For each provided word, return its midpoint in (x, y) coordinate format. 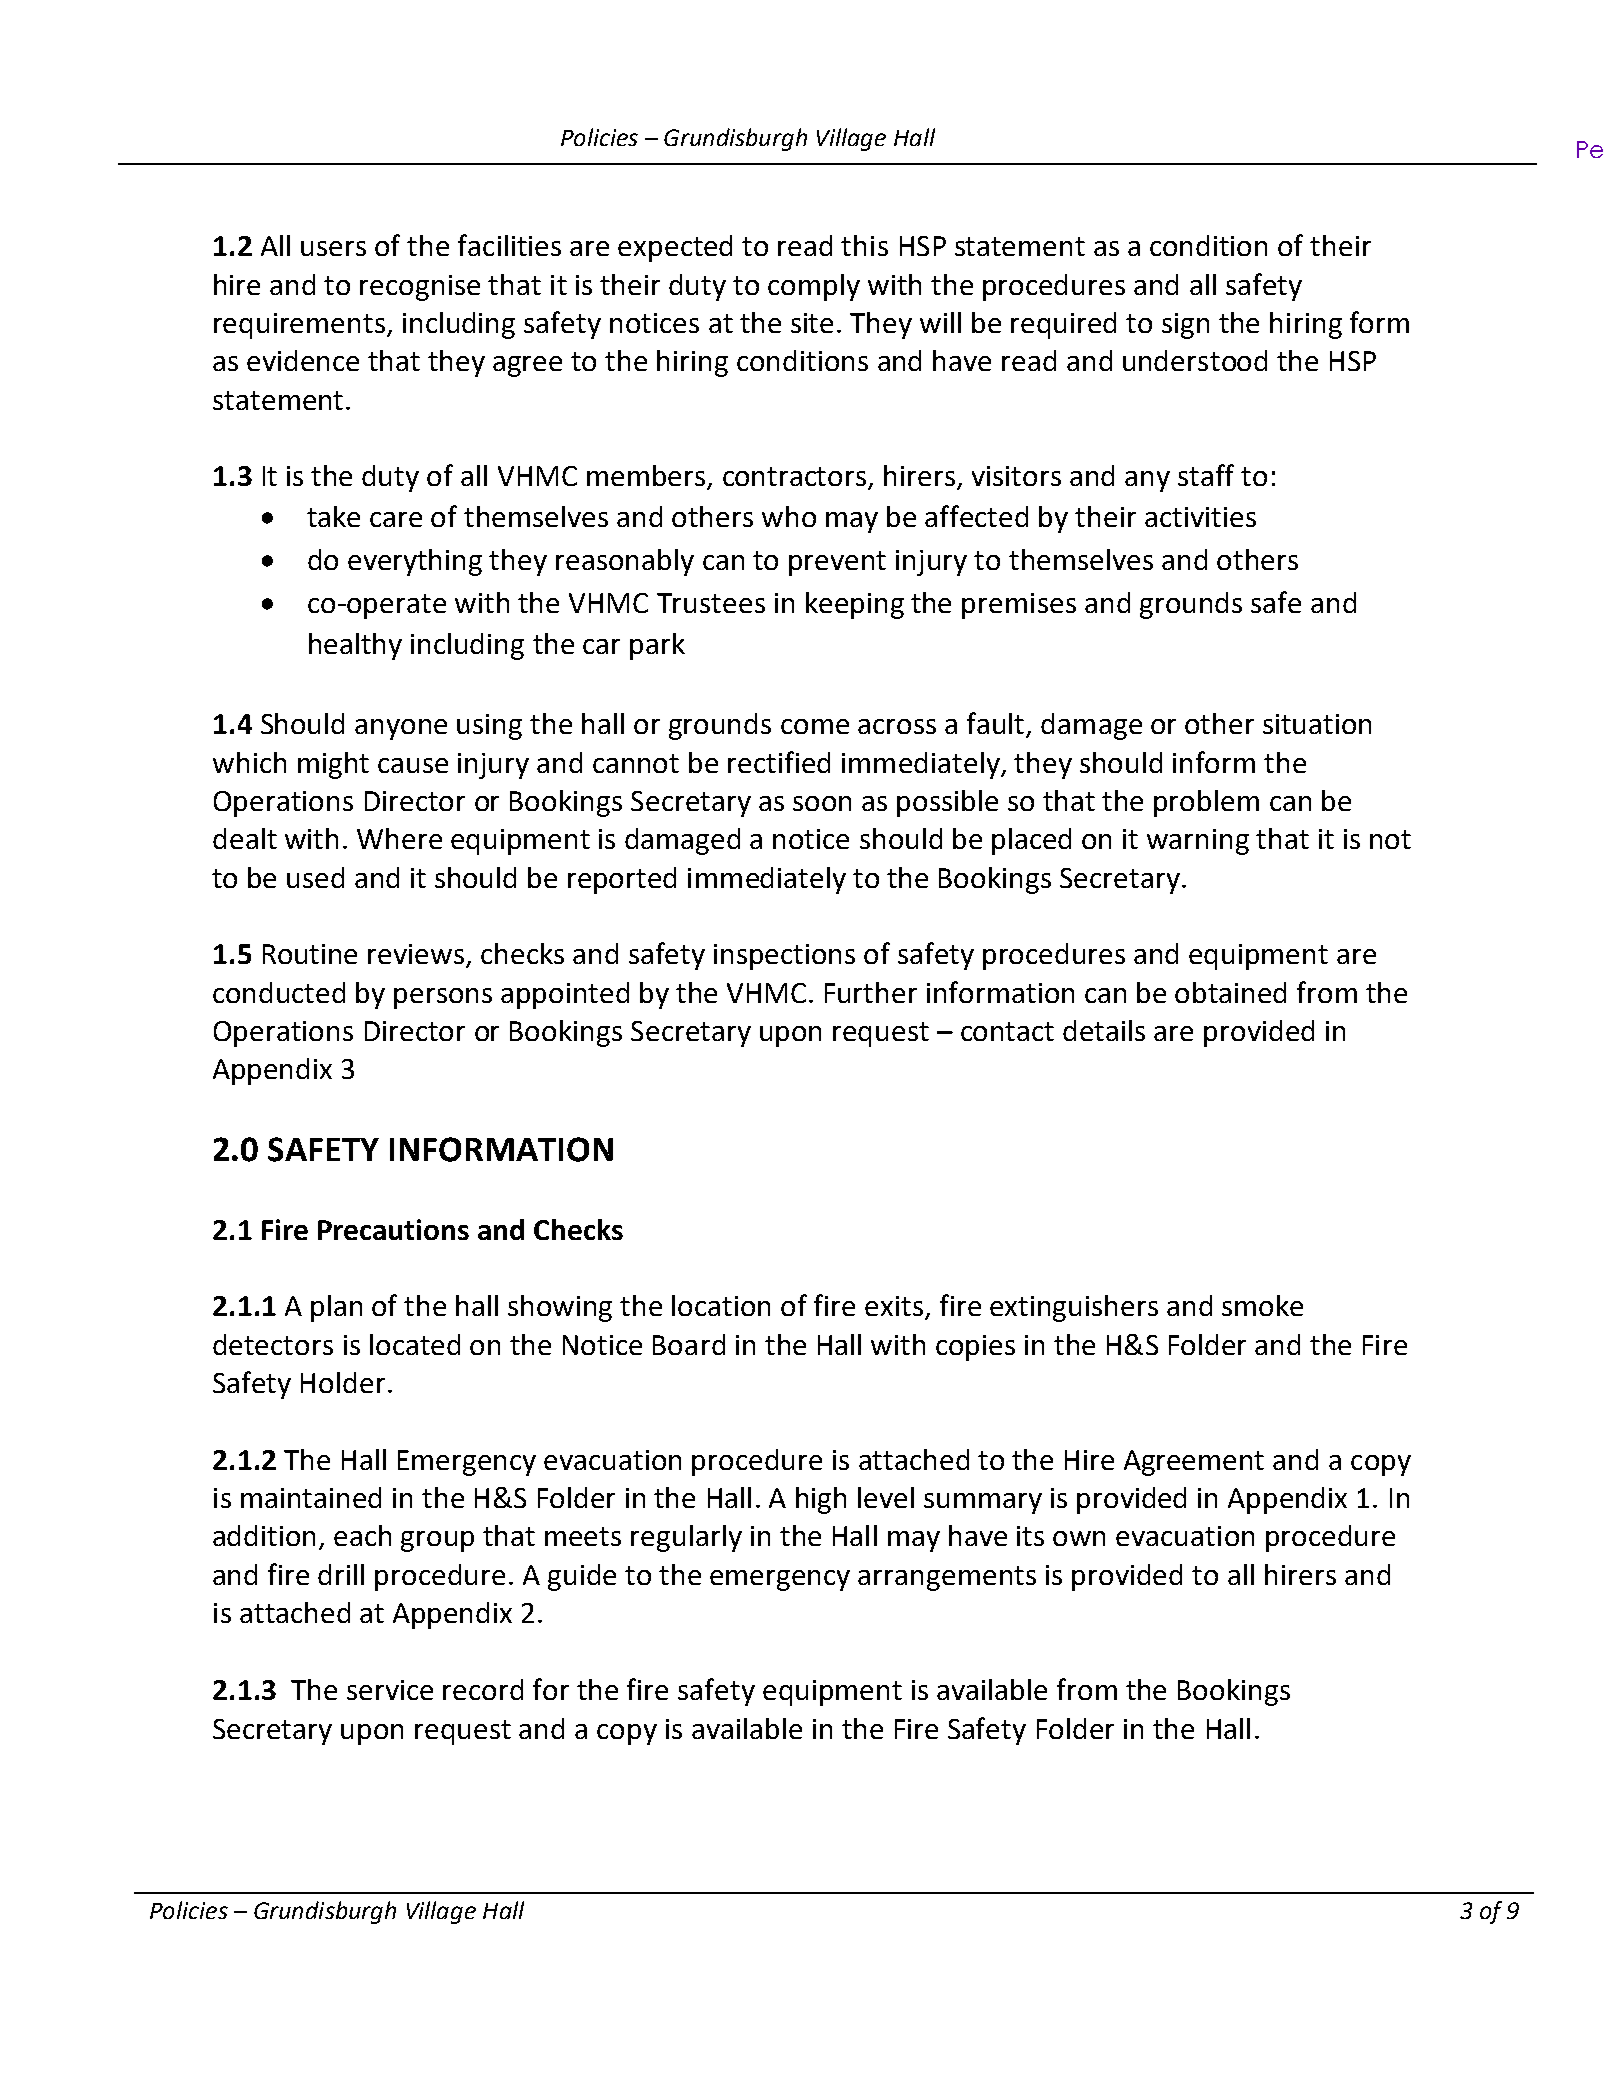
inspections (784, 957)
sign (1185, 326)
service (390, 1690)
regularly (686, 1538)
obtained (1230, 992)
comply (814, 287)
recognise (420, 288)
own (1079, 1538)
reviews (417, 955)
